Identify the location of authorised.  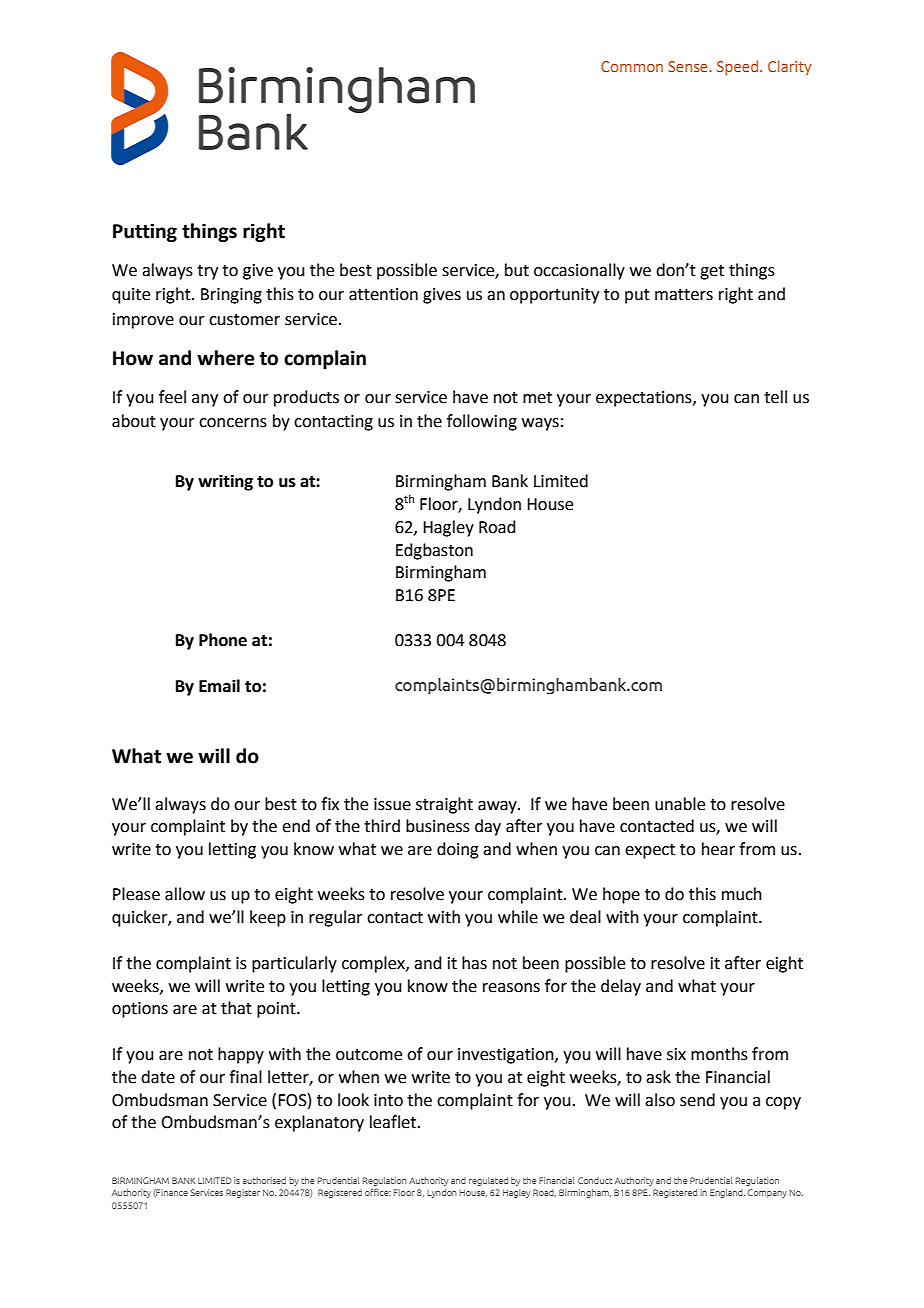
(264, 1180).
